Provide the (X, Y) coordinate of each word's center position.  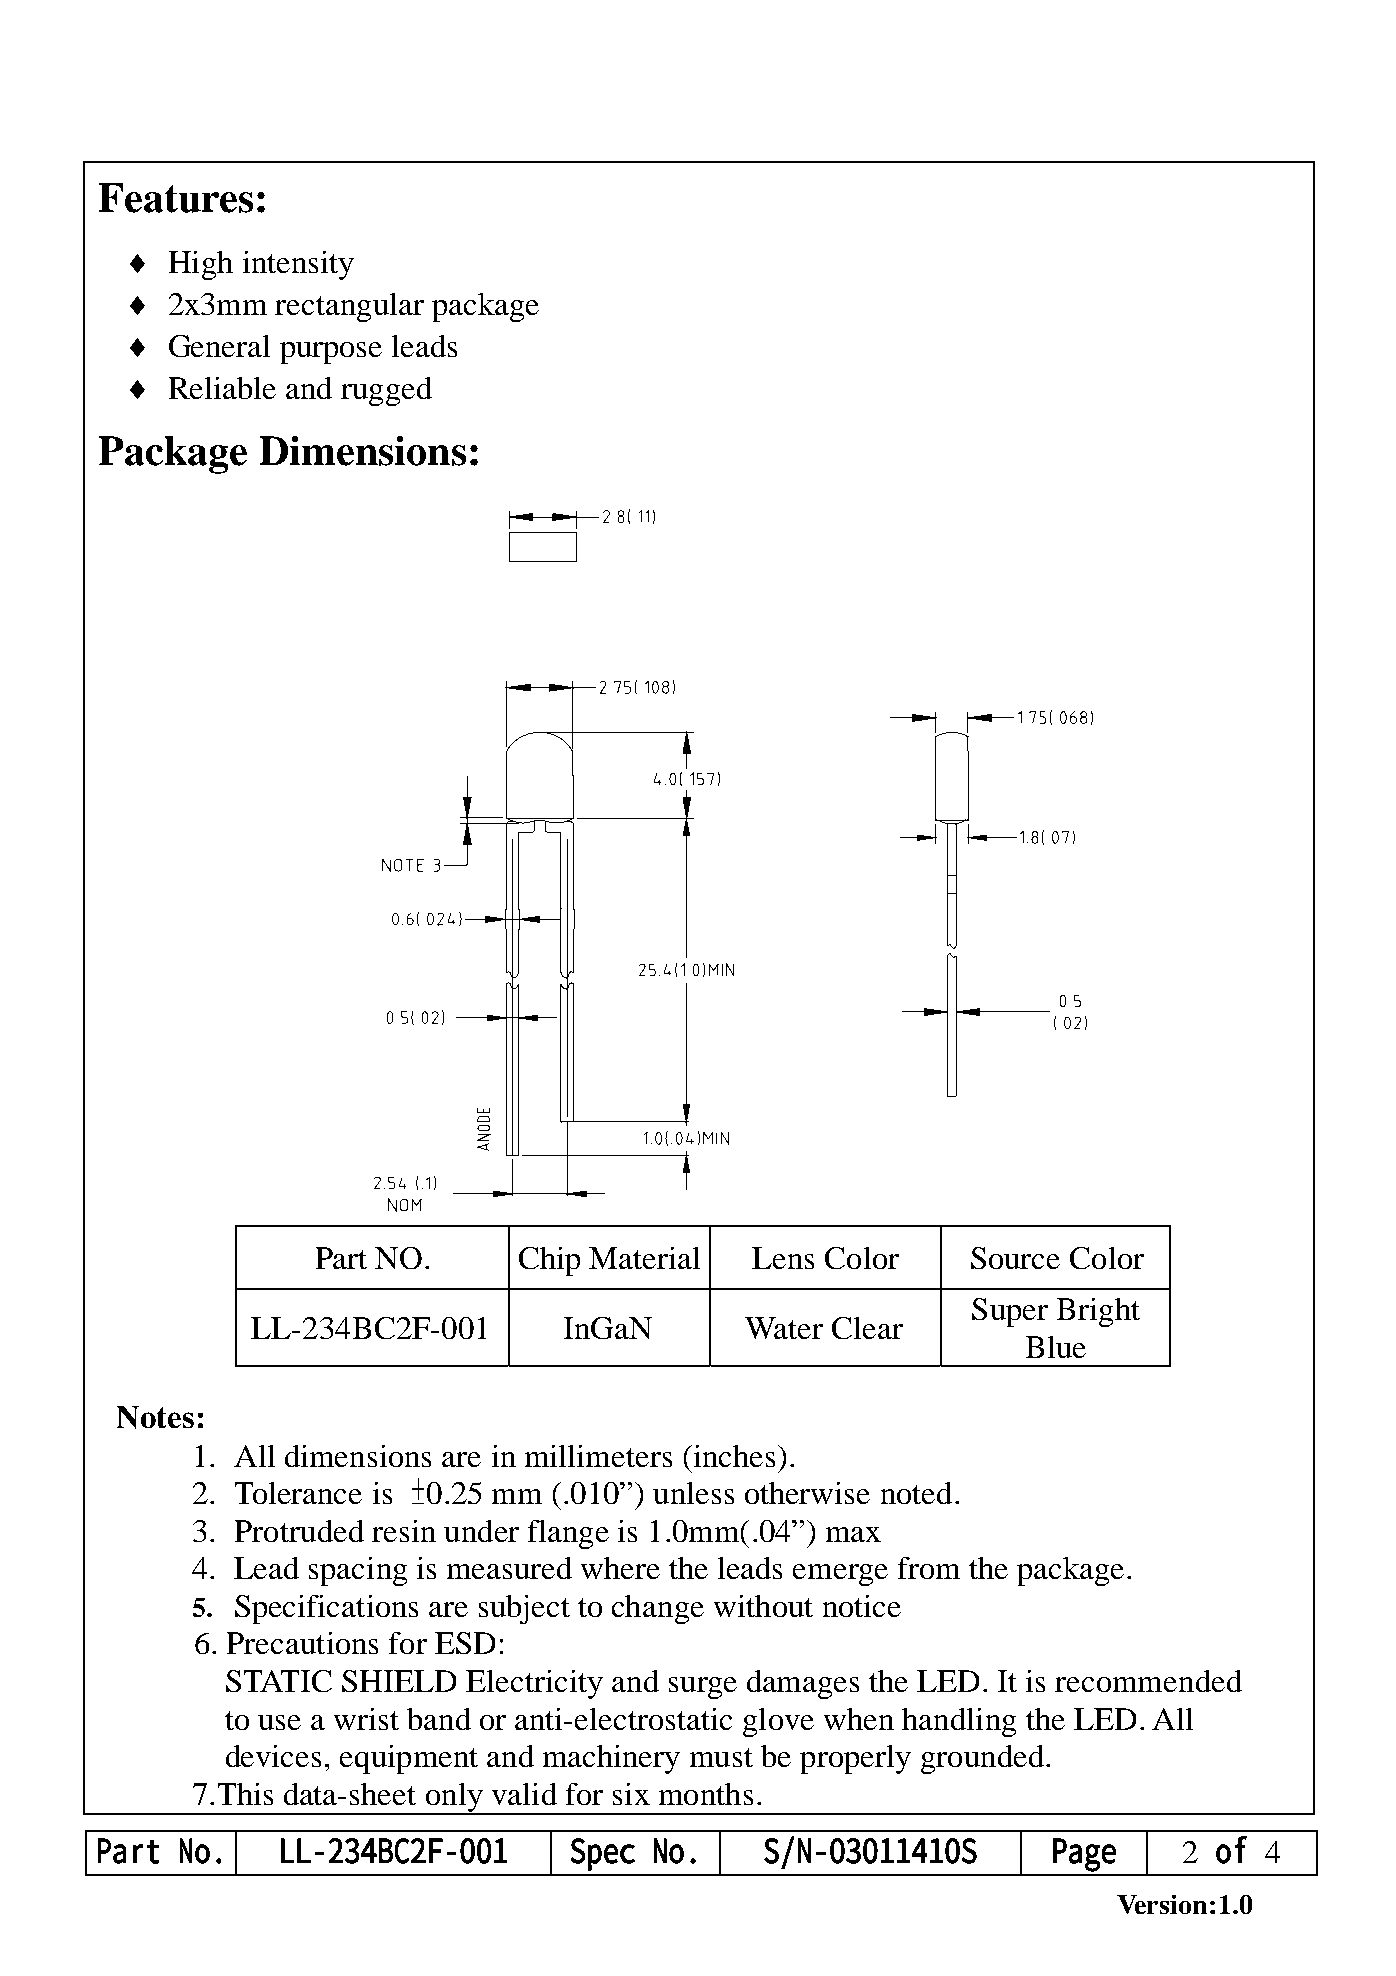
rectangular (349, 307)
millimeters (598, 1456)
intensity (298, 265)
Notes (155, 1417)
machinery (611, 1759)
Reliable (222, 388)
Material (644, 1258)
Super (1010, 1312)
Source (1015, 1258)
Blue (1056, 1347)
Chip (549, 1261)
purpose (331, 353)
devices (273, 1756)
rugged (386, 391)
